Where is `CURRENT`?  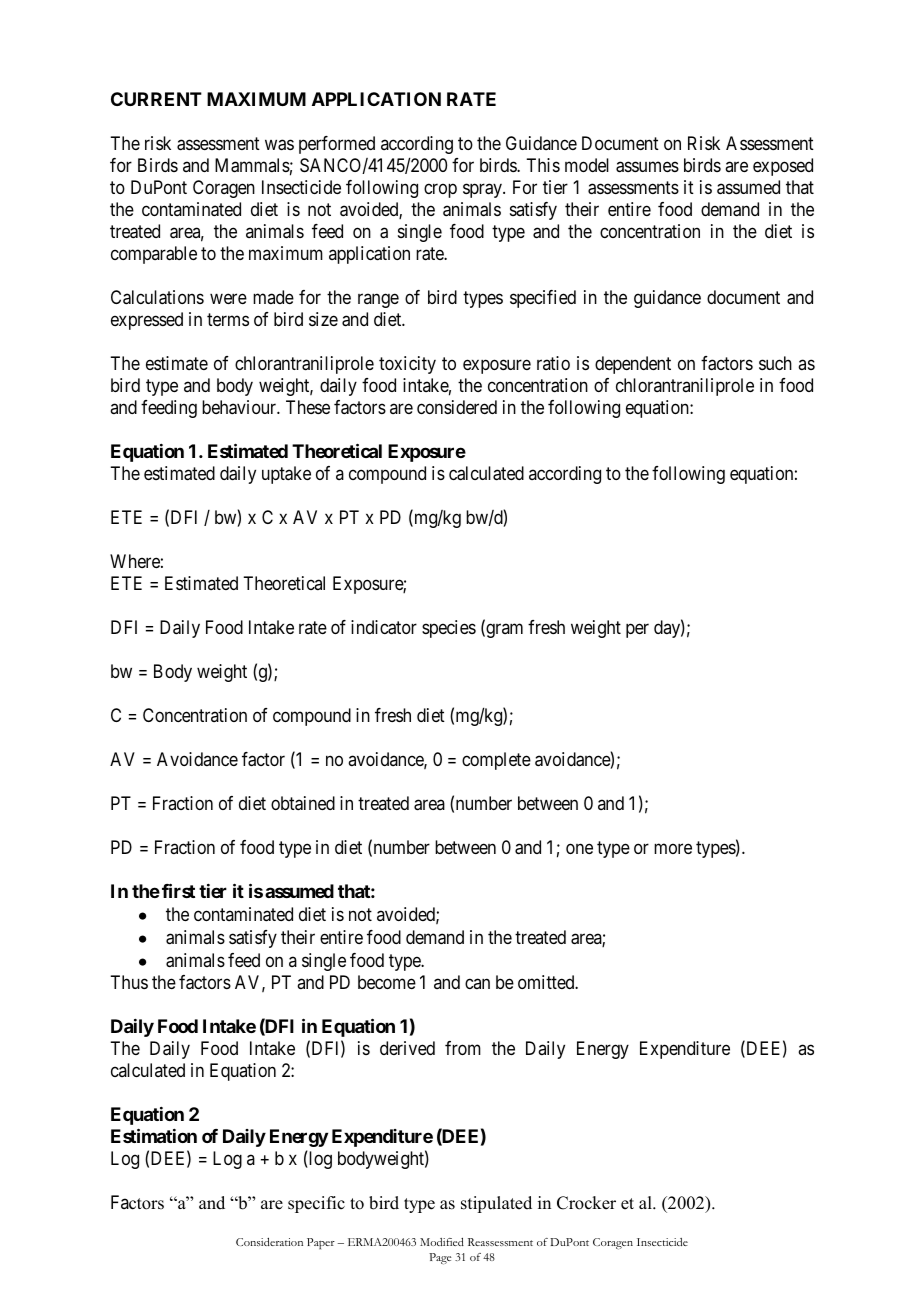 CURRENT is located at coordinates (156, 99).
